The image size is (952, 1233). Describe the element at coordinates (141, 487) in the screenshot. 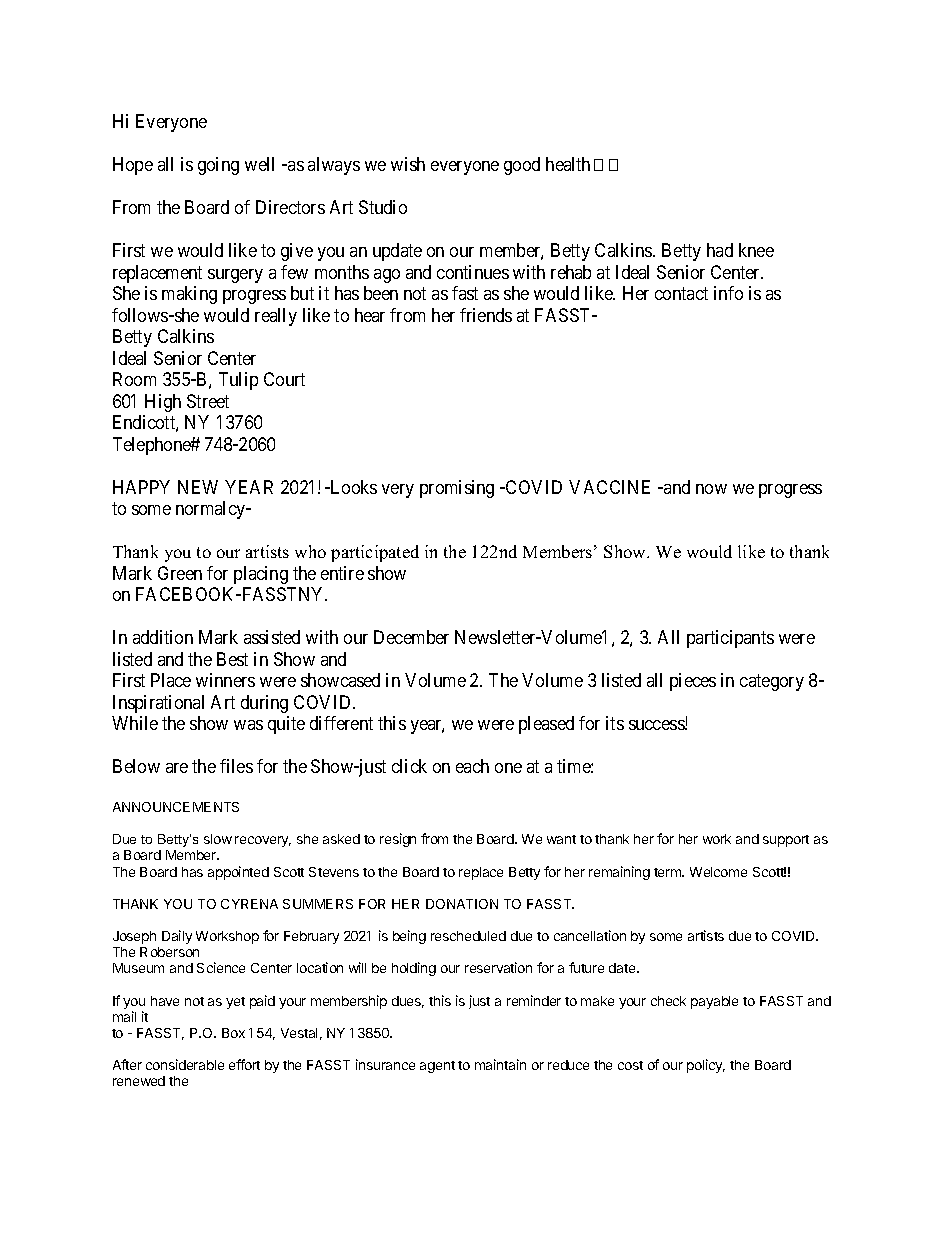

I see `HAPPY` at that location.
